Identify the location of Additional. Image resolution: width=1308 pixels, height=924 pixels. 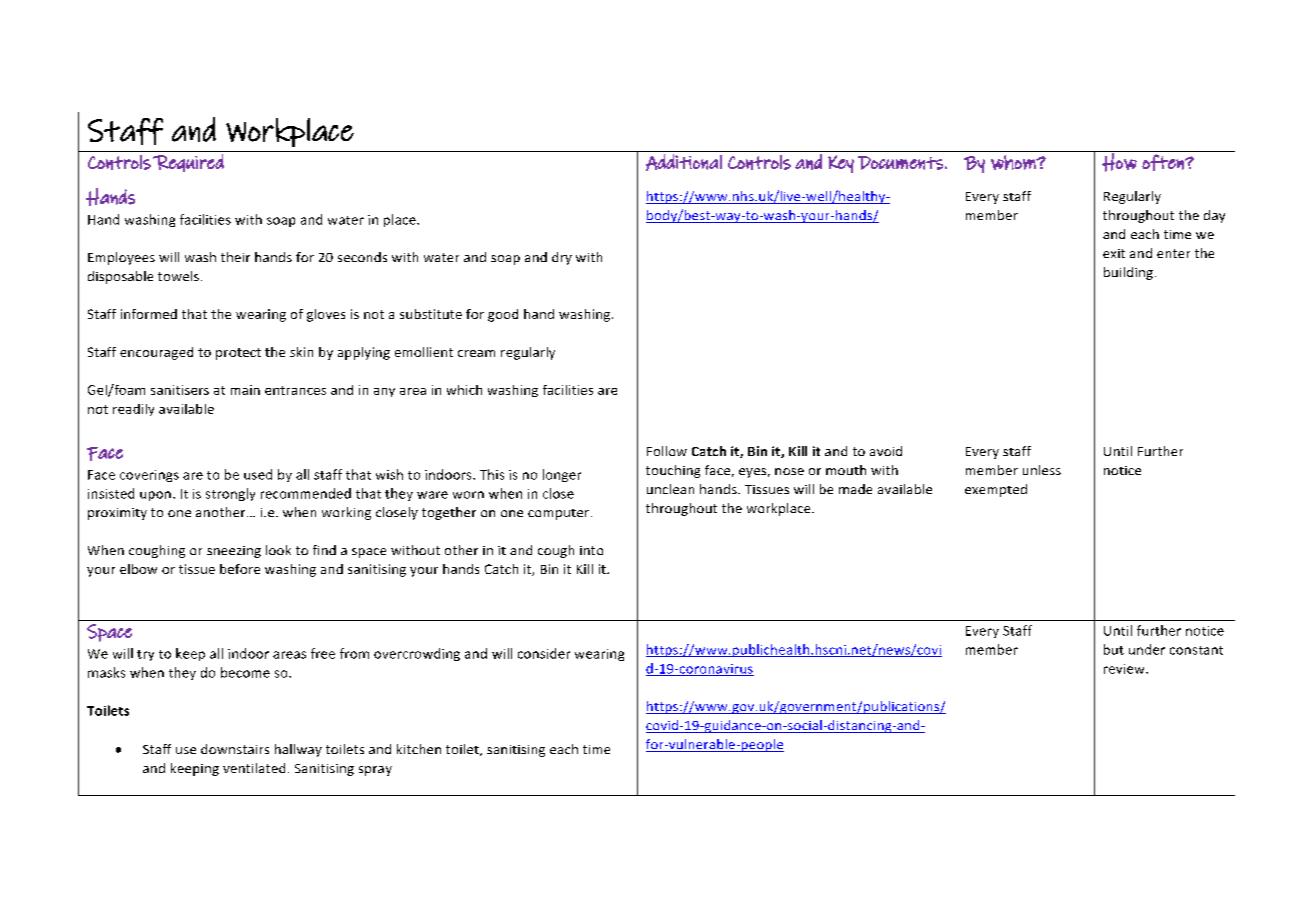
(684, 162).
